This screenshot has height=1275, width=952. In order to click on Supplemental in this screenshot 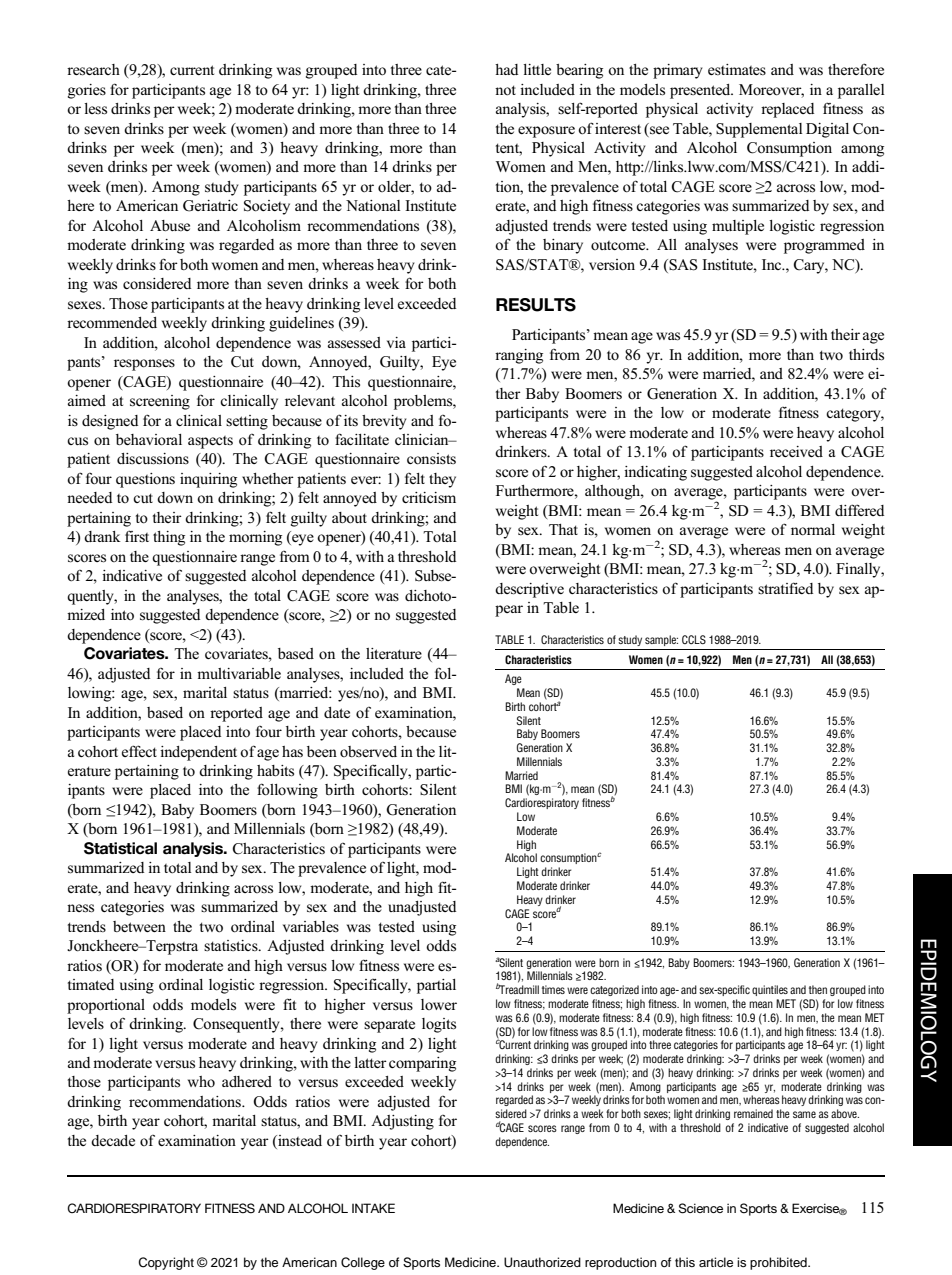, I will do `click(759, 130)`.
